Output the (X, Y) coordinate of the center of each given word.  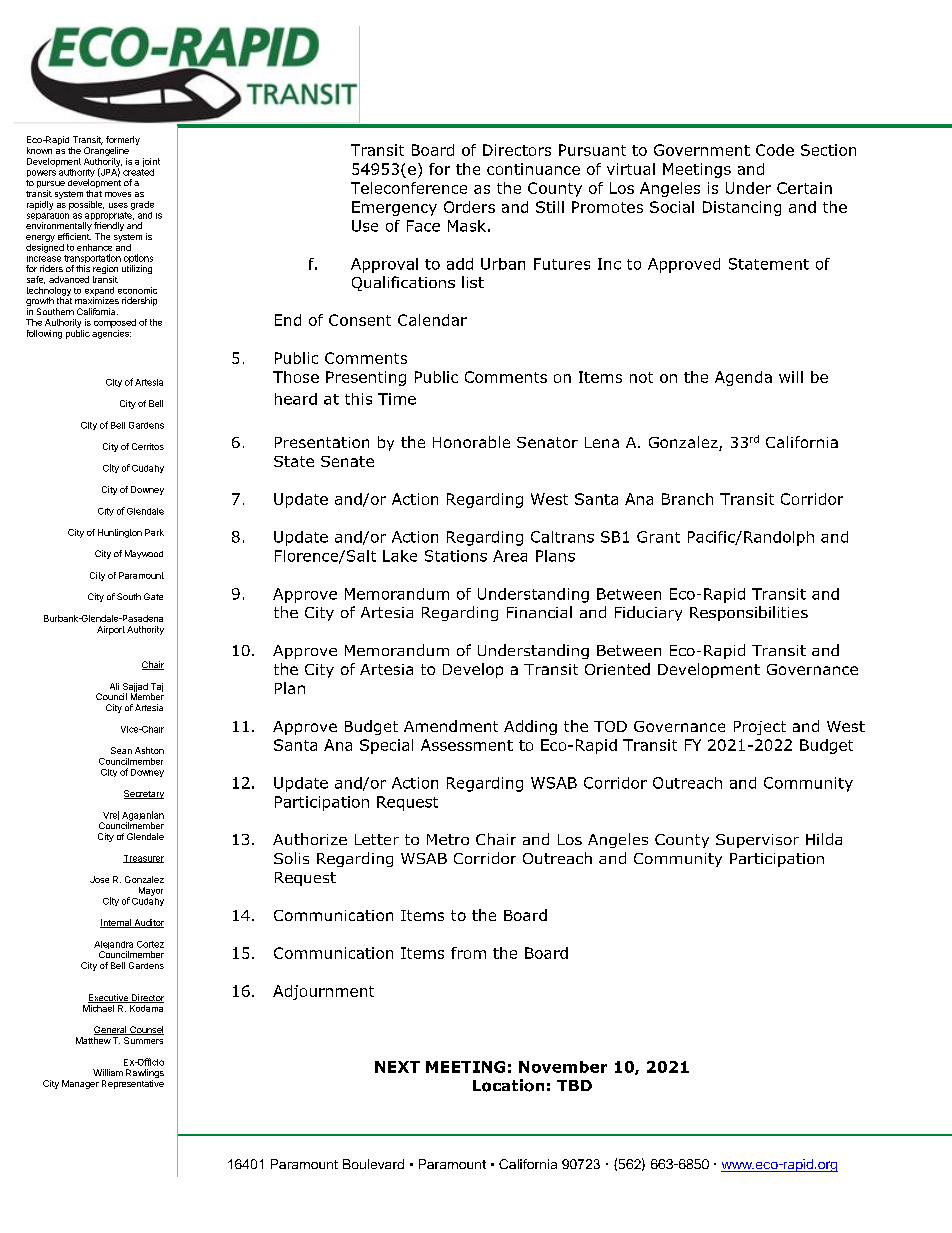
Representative (133, 1084)
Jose (99, 879)
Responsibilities (749, 613)
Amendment (451, 726)
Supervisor (757, 841)
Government (702, 150)
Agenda (743, 378)
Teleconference (409, 188)
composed (115, 323)
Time (397, 399)
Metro (448, 839)
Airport (111, 630)
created (138, 171)
